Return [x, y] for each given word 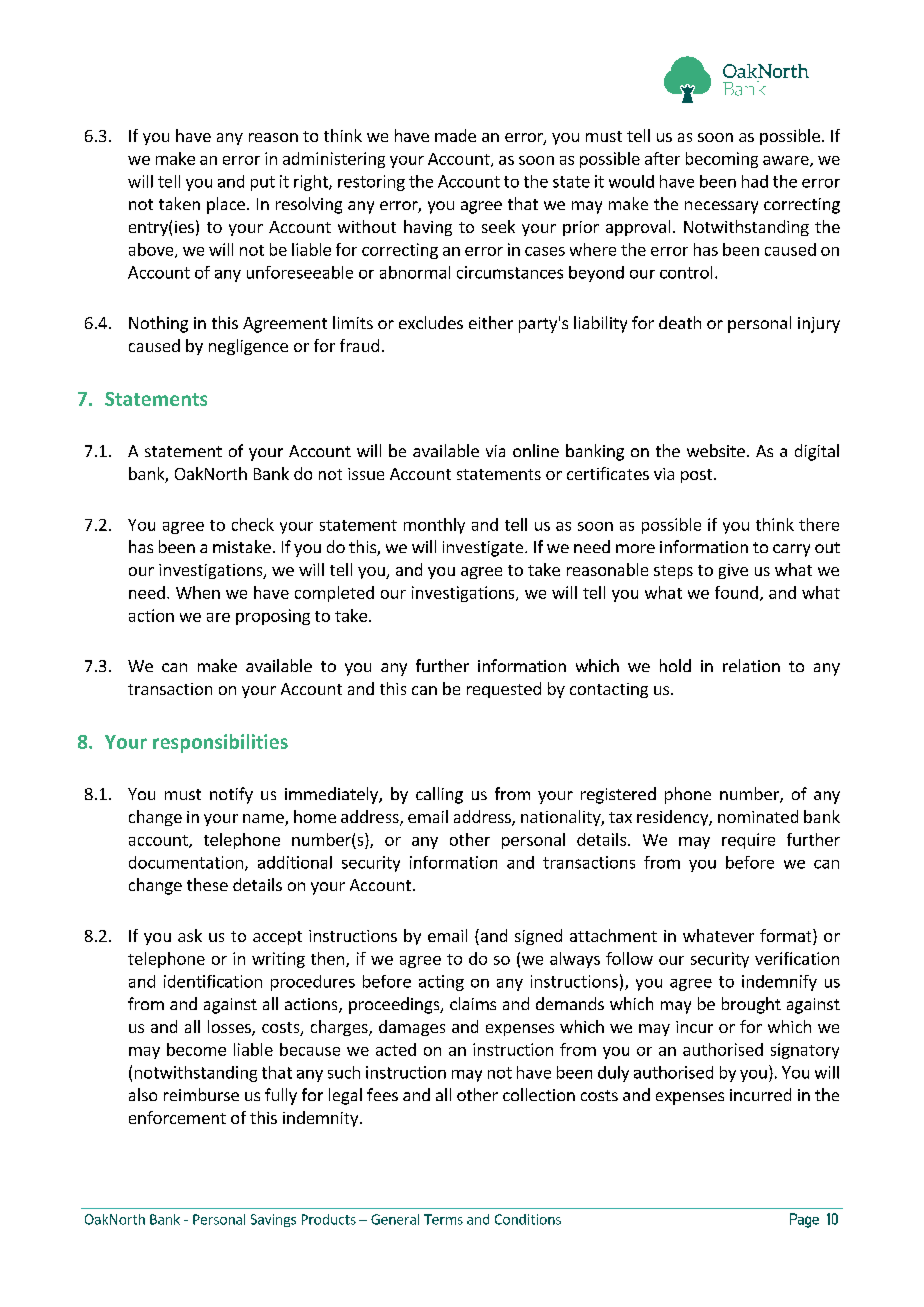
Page [804, 1220]
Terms [443, 1219]
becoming [722, 160]
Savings [273, 1220]
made [455, 135]
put [263, 183]
